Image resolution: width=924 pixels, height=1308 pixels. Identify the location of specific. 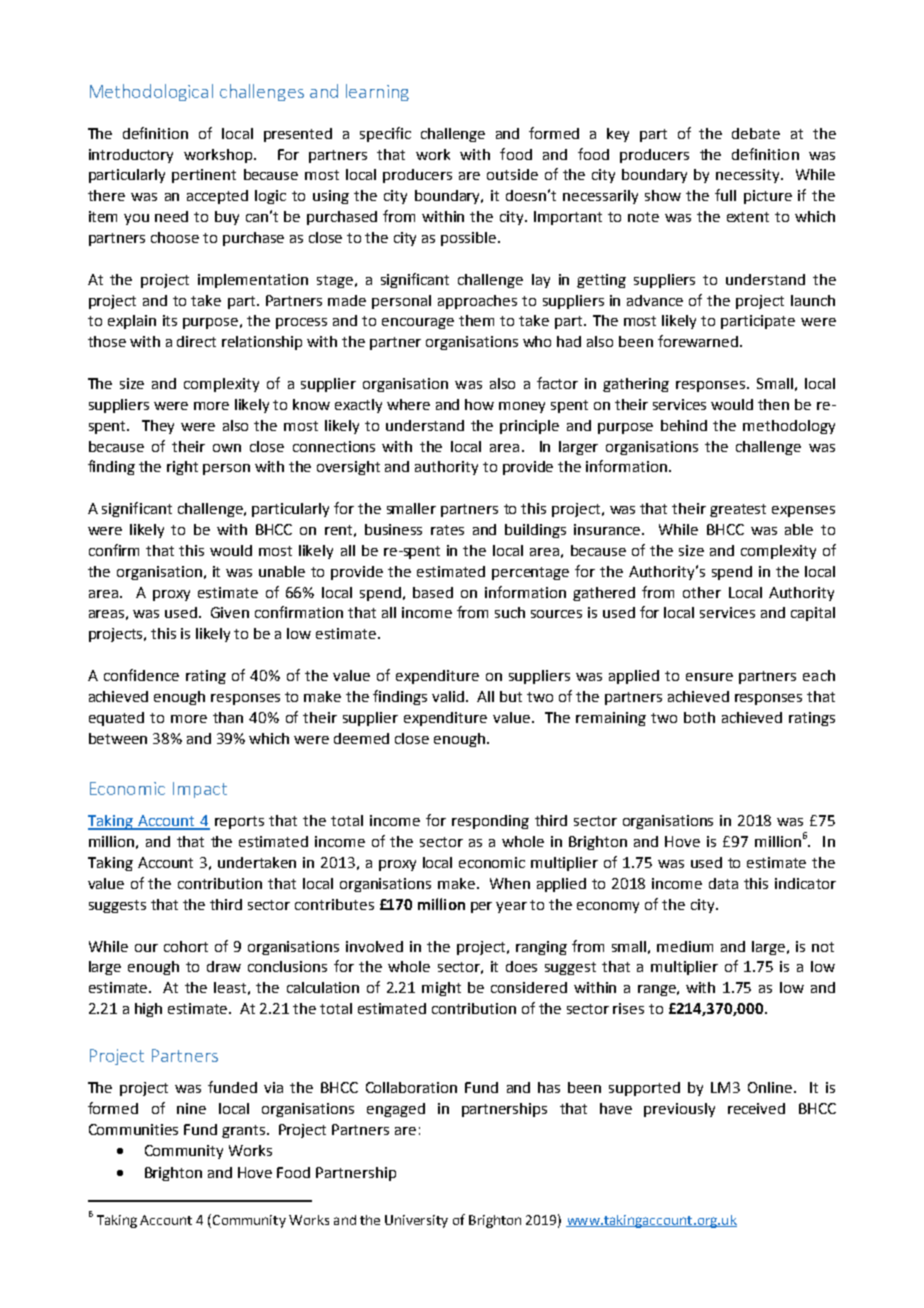
(385, 134).
